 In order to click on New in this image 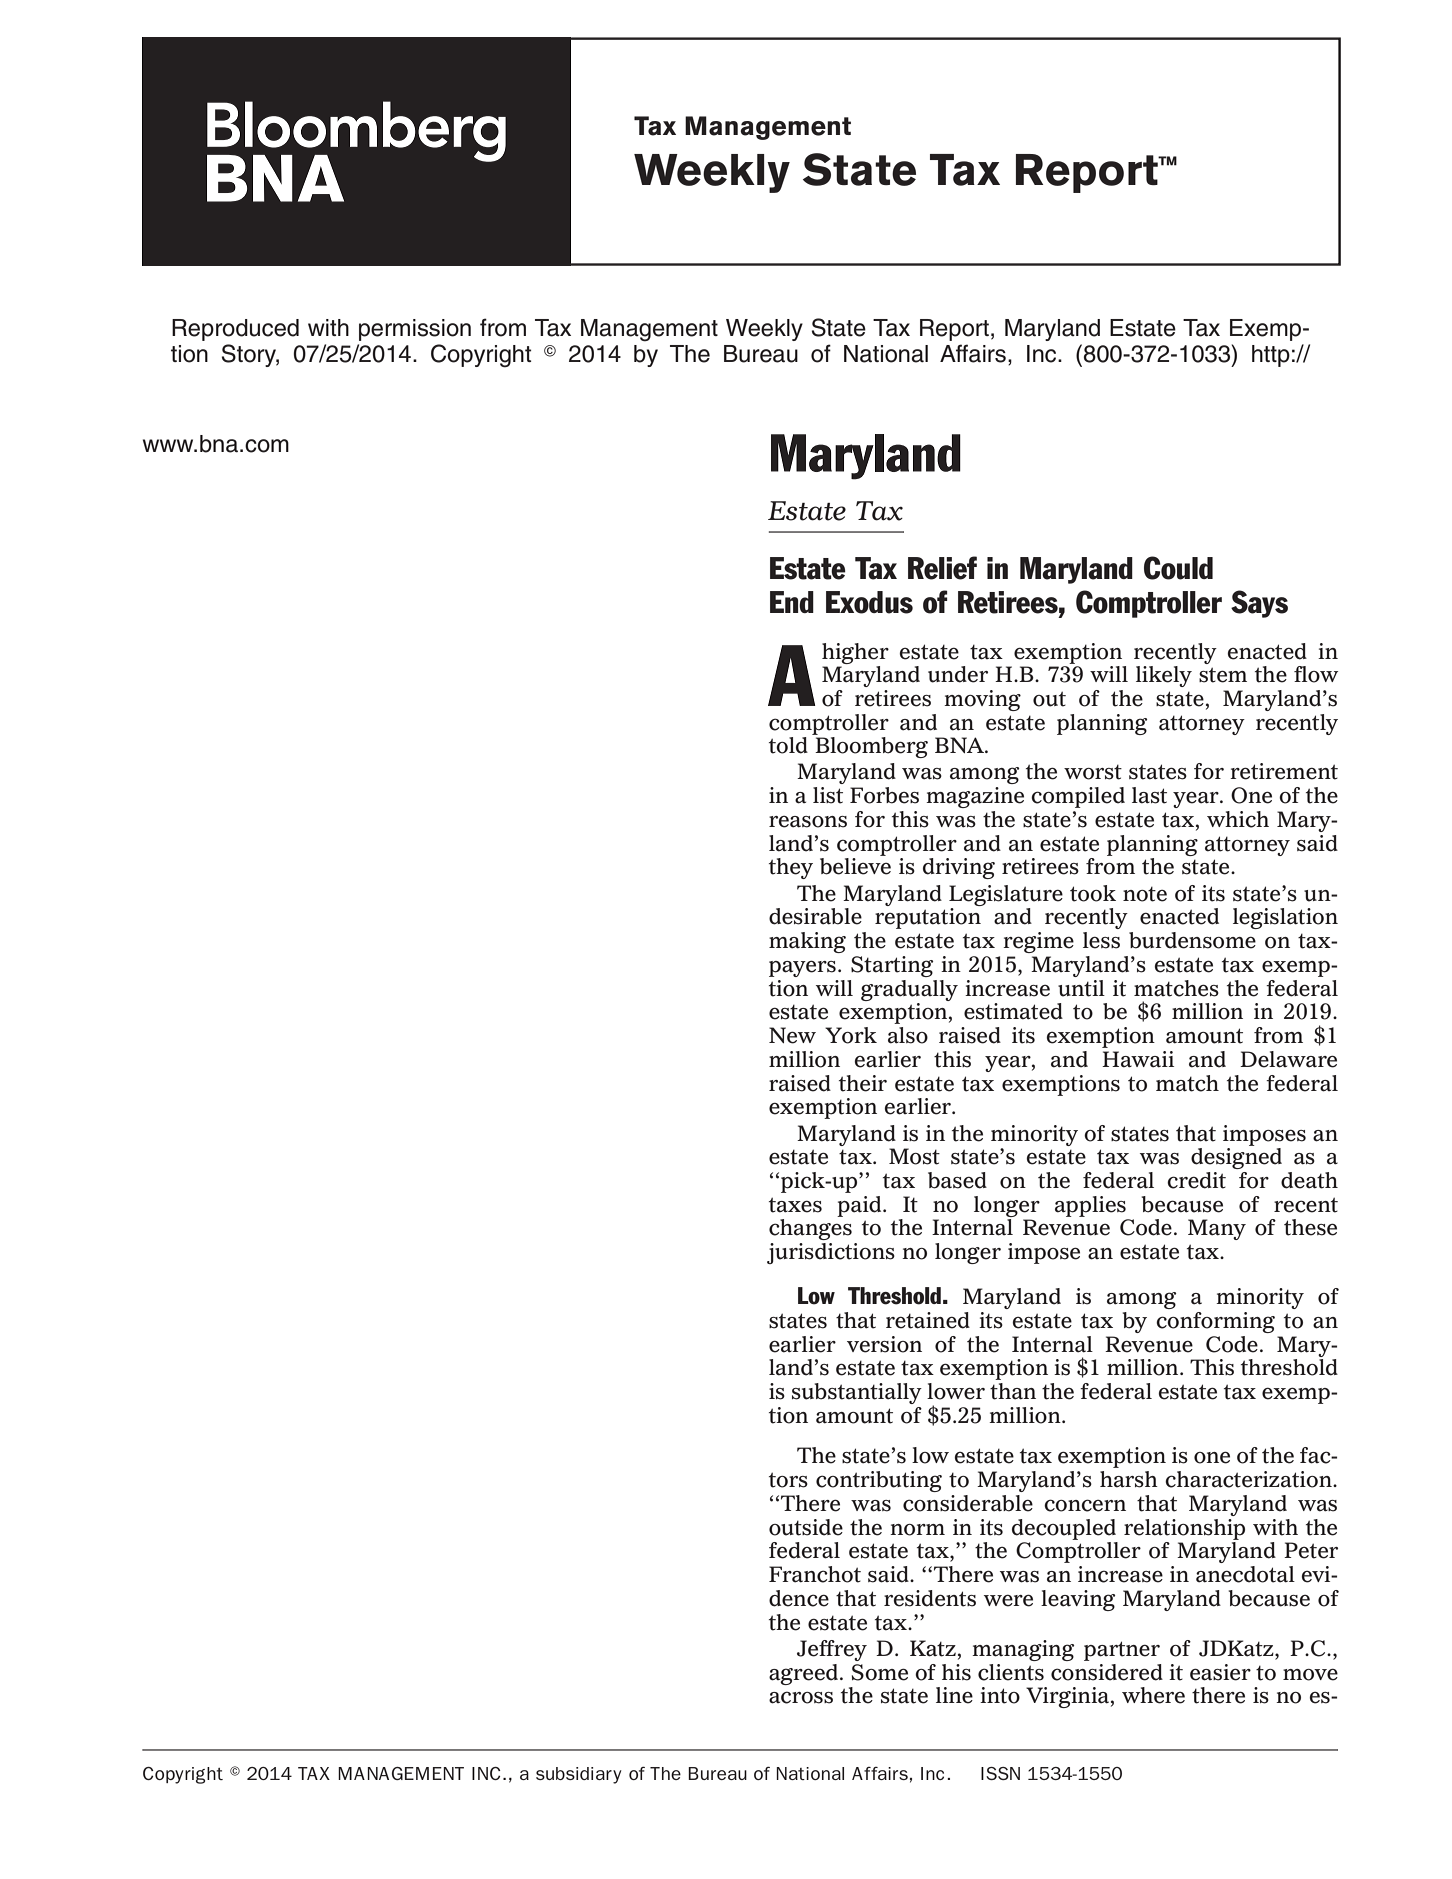, I will do `click(792, 1035)`.
